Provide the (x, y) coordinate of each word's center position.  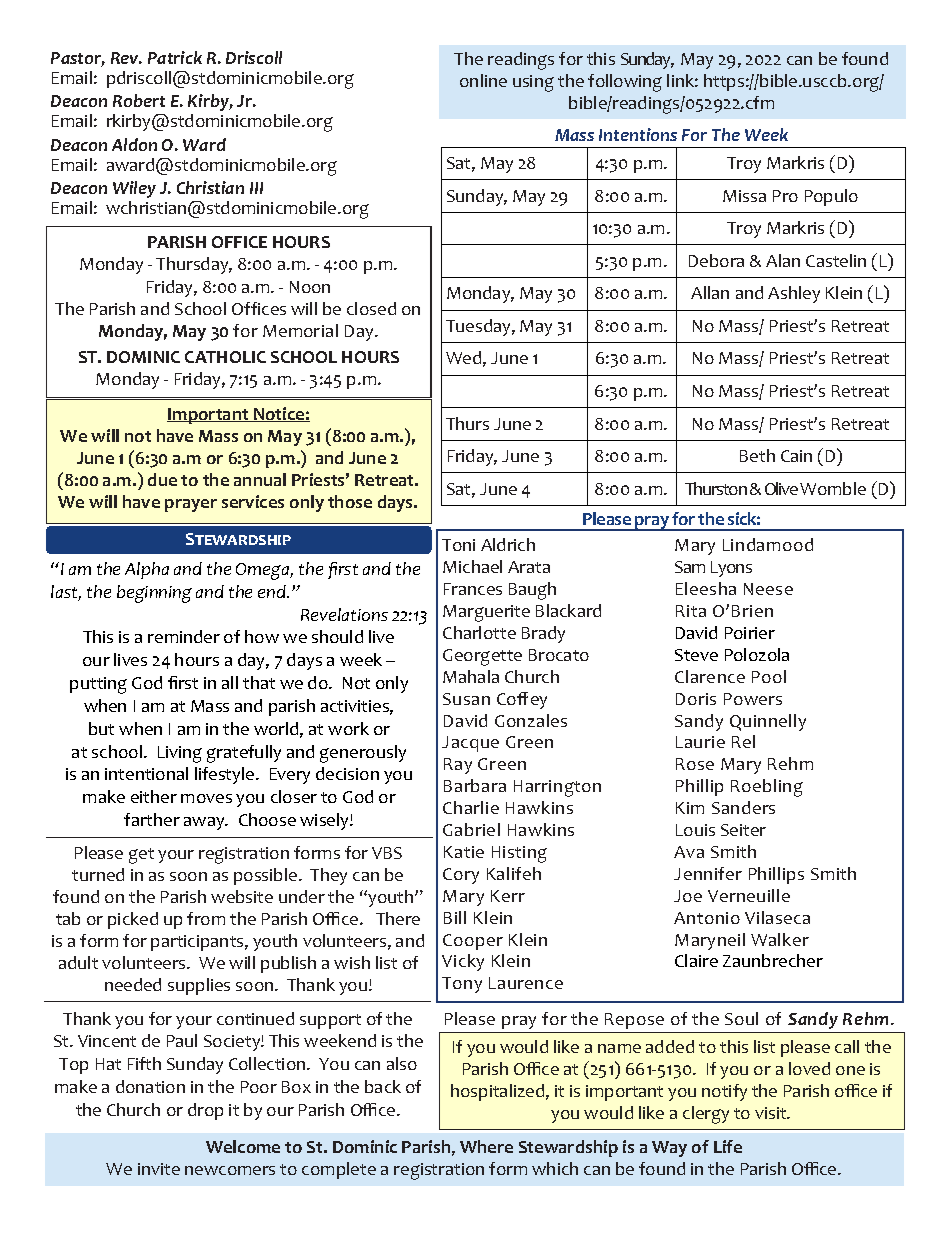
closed (371, 308)
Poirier (750, 633)
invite (159, 1169)
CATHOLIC (225, 357)
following (625, 83)
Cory (461, 876)
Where (486, 1146)
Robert (139, 100)
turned (98, 874)
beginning (154, 594)
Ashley (794, 294)
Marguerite (486, 613)
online (483, 80)
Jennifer (708, 873)
